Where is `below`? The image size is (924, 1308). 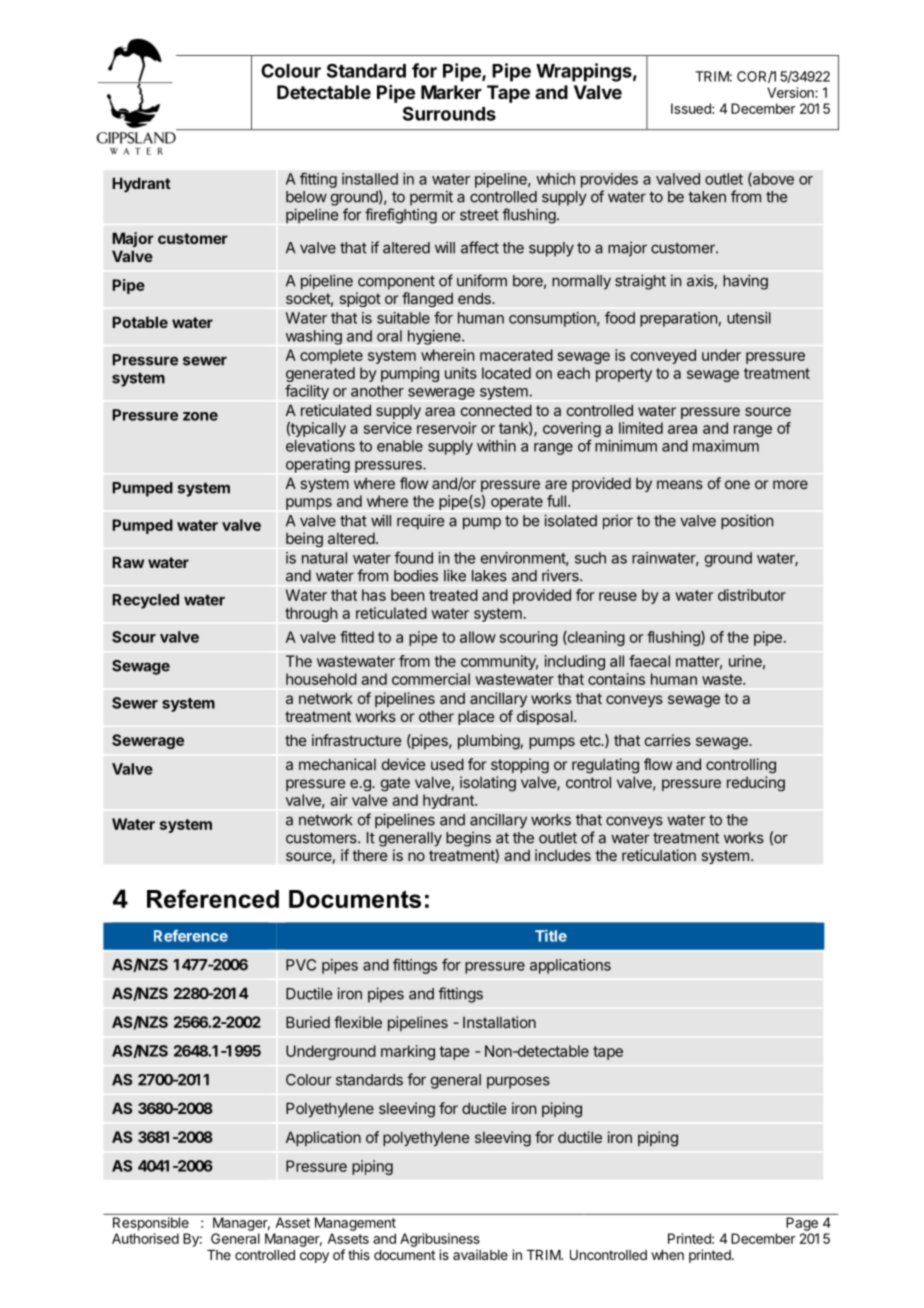
below is located at coordinates (306, 197).
